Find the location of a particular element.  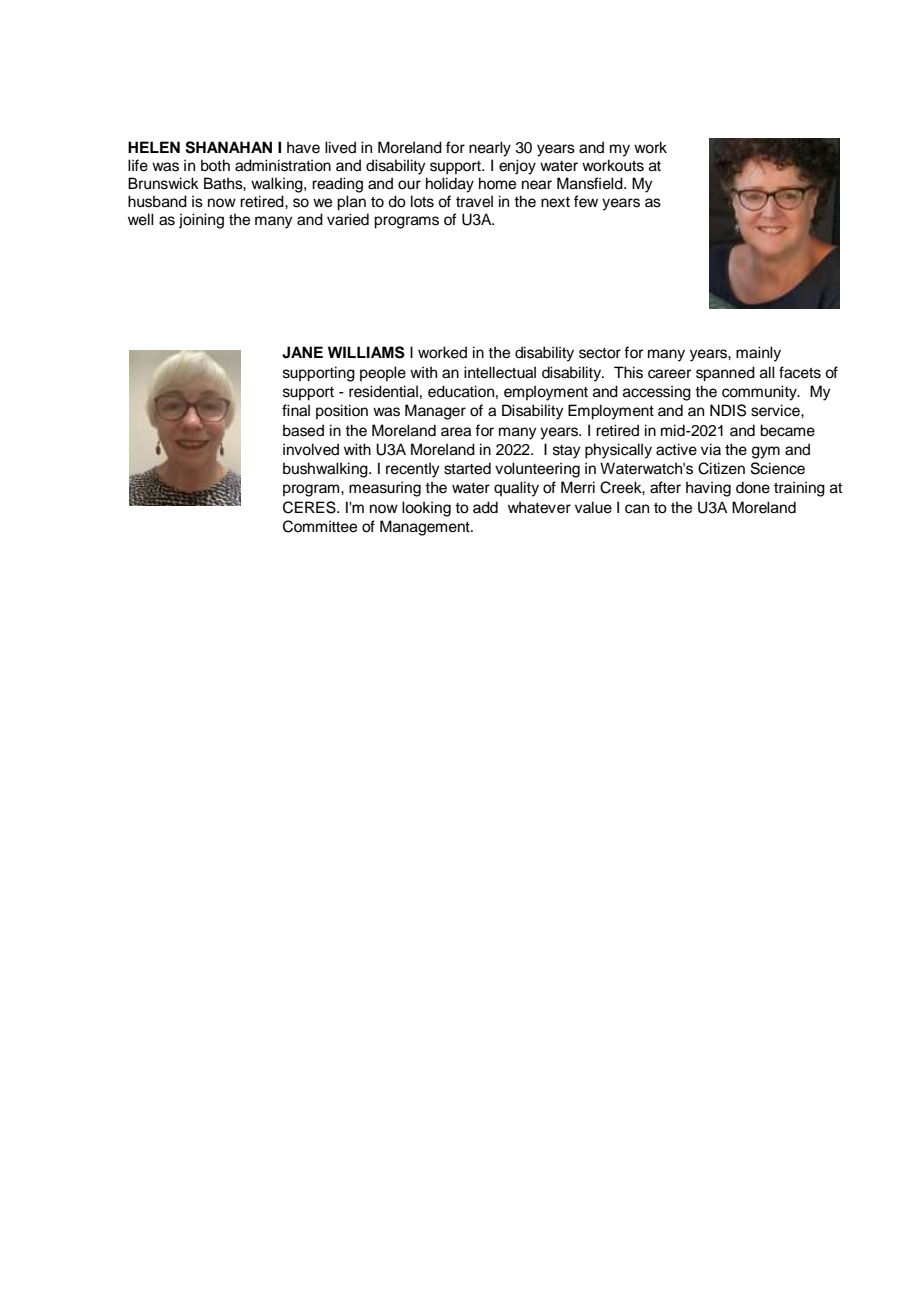

Manager is located at coordinates (435, 412).
